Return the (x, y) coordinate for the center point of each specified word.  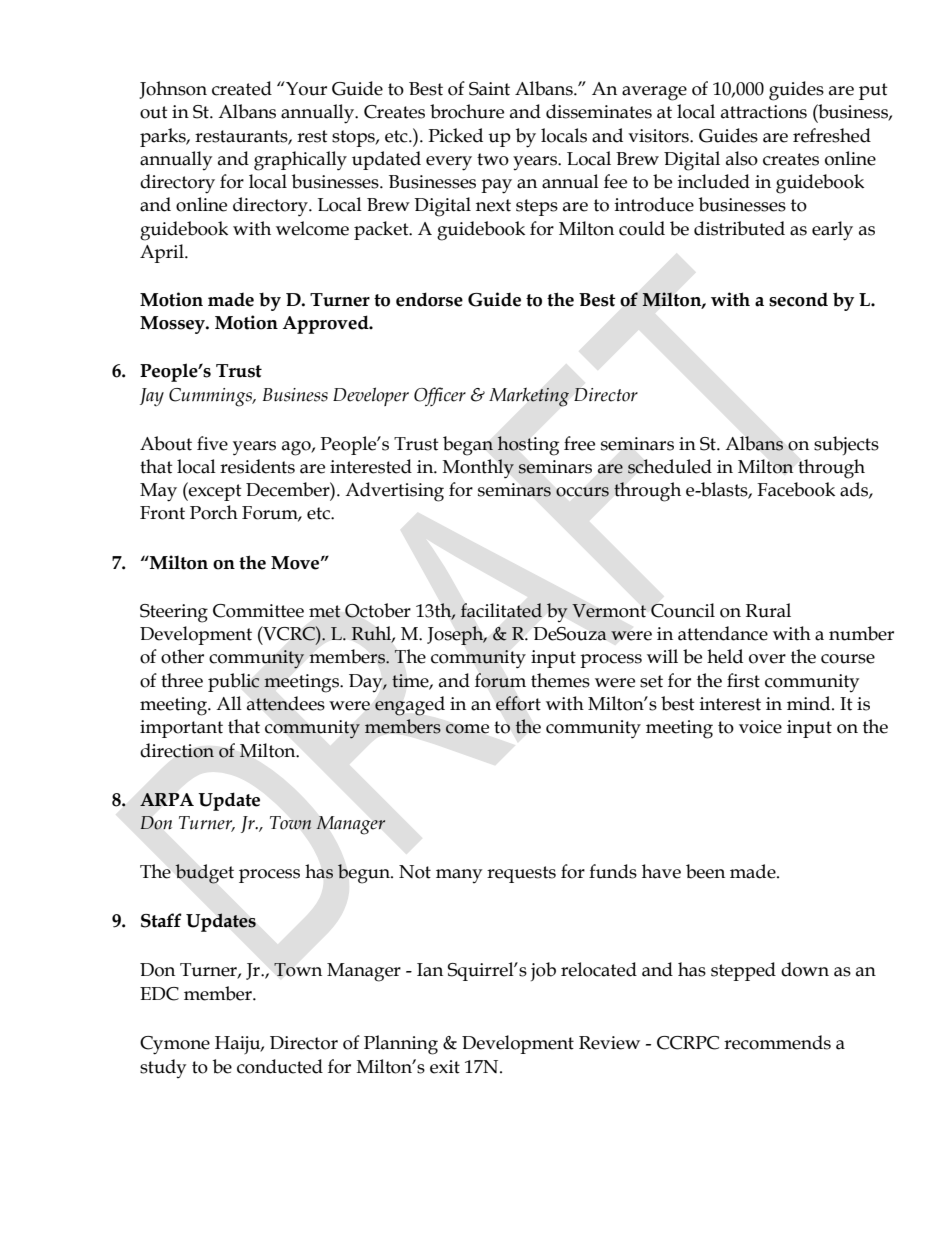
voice (760, 727)
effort (518, 703)
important (181, 729)
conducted (280, 1066)
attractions (764, 112)
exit (445, 1067)
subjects (846, 445)
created (242, 88)
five (212, 443)
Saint (489, 89)
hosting (528, 445)
